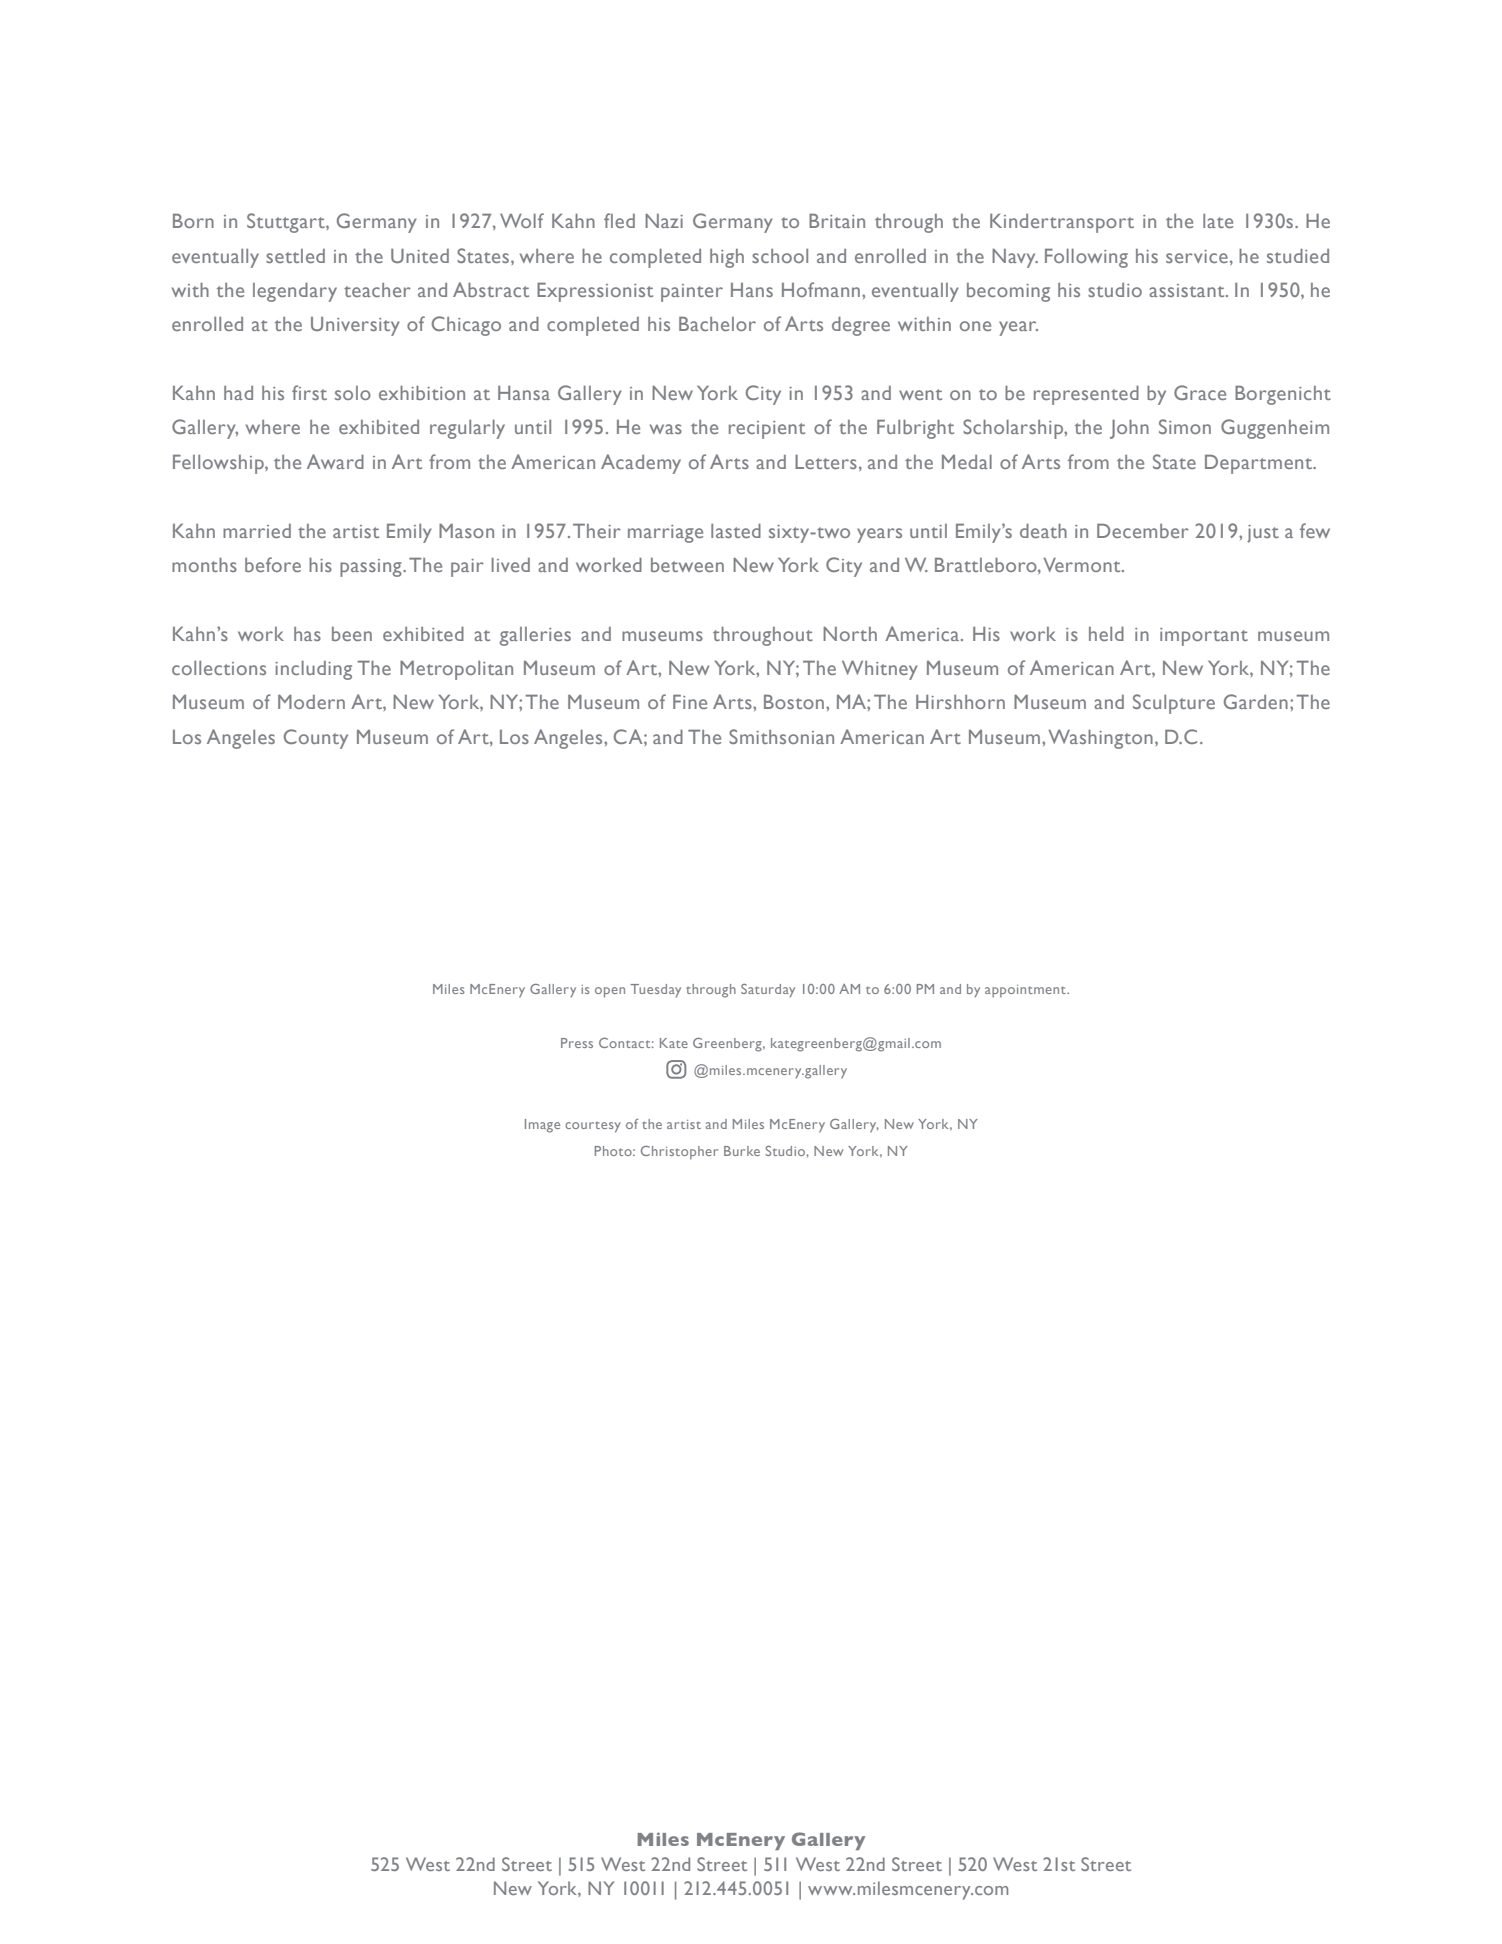 This image has width=1502, height=1944. Describe the element at coordinates (542, 1126) in the image. I see `Image` at that location.
